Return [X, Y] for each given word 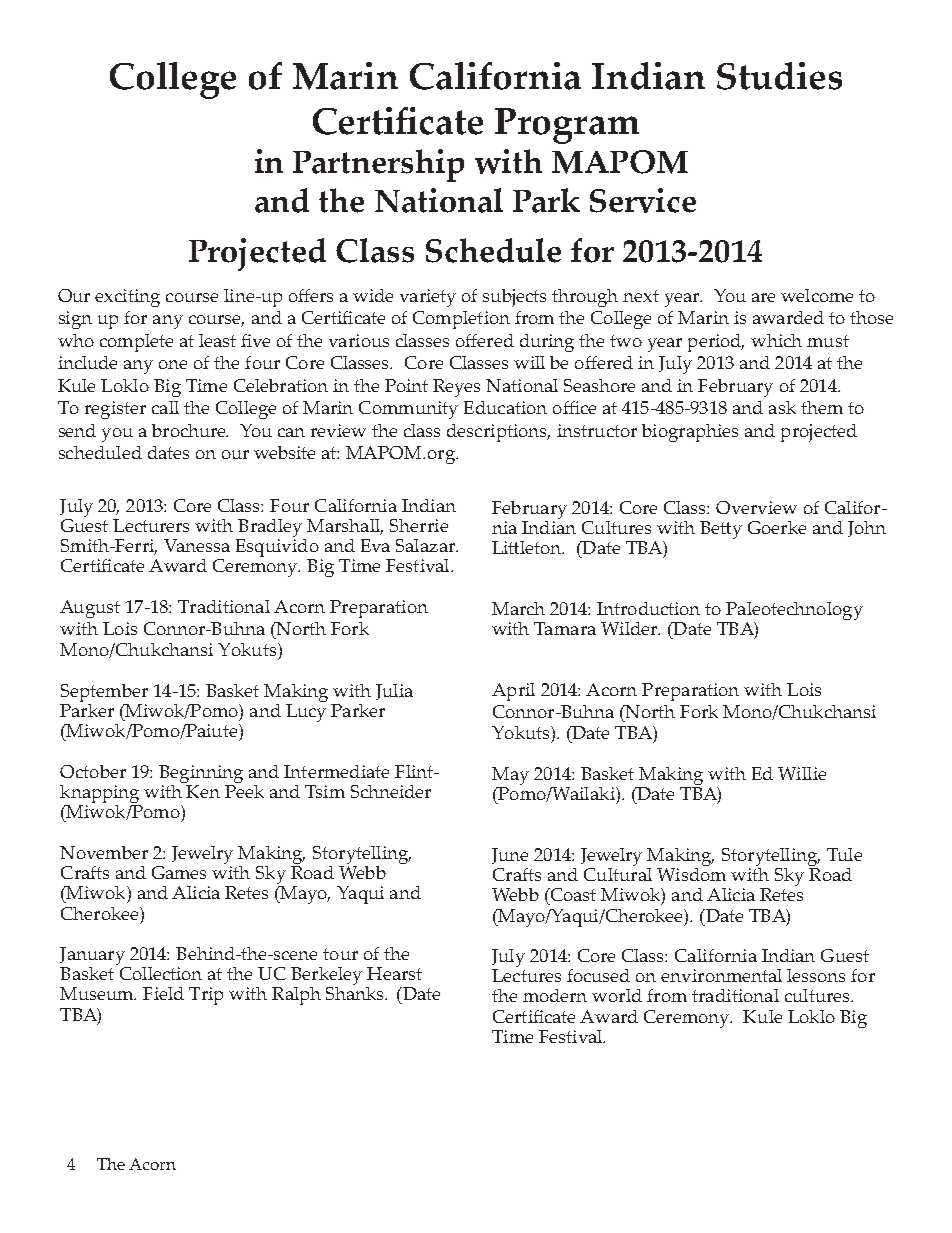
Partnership [378, 165]
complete [136, 343]
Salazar [426, 545]
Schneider [391, 791]
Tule [844, 854]
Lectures [526, 975]
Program [567, 126]
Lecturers [151, 525]
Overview [756, 507]
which [776, 340]
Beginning [201, 775]
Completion [461, 320]
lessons [816, 975]
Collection [159, 972]
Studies [779, 76]
